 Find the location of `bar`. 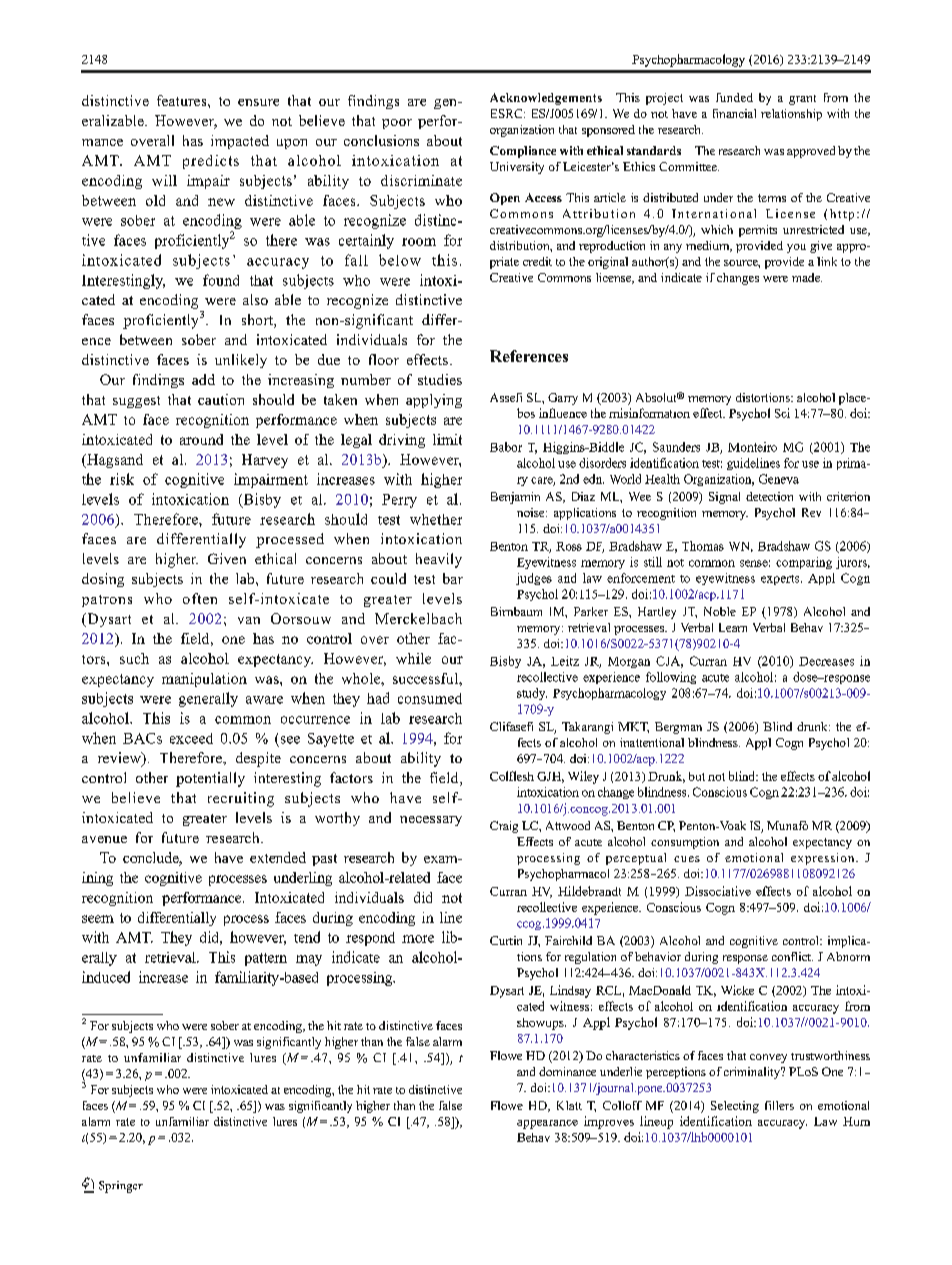

bar is located at coordinates (453, 578).
